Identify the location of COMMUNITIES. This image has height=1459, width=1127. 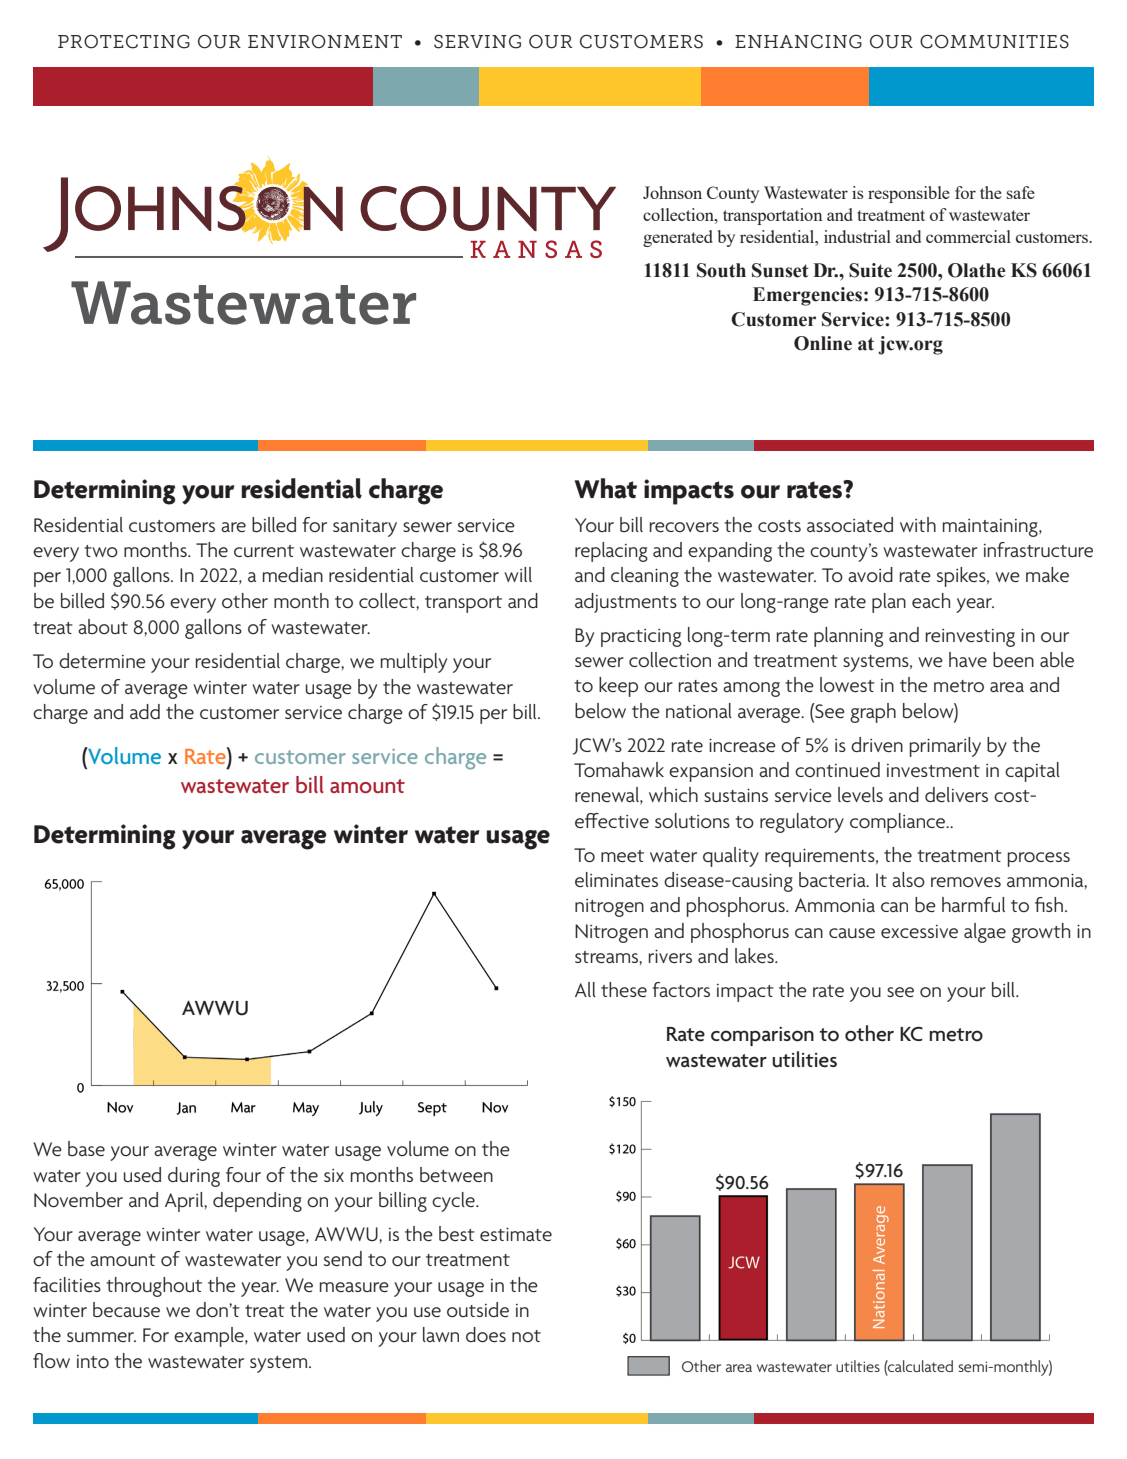
(994, 41).
